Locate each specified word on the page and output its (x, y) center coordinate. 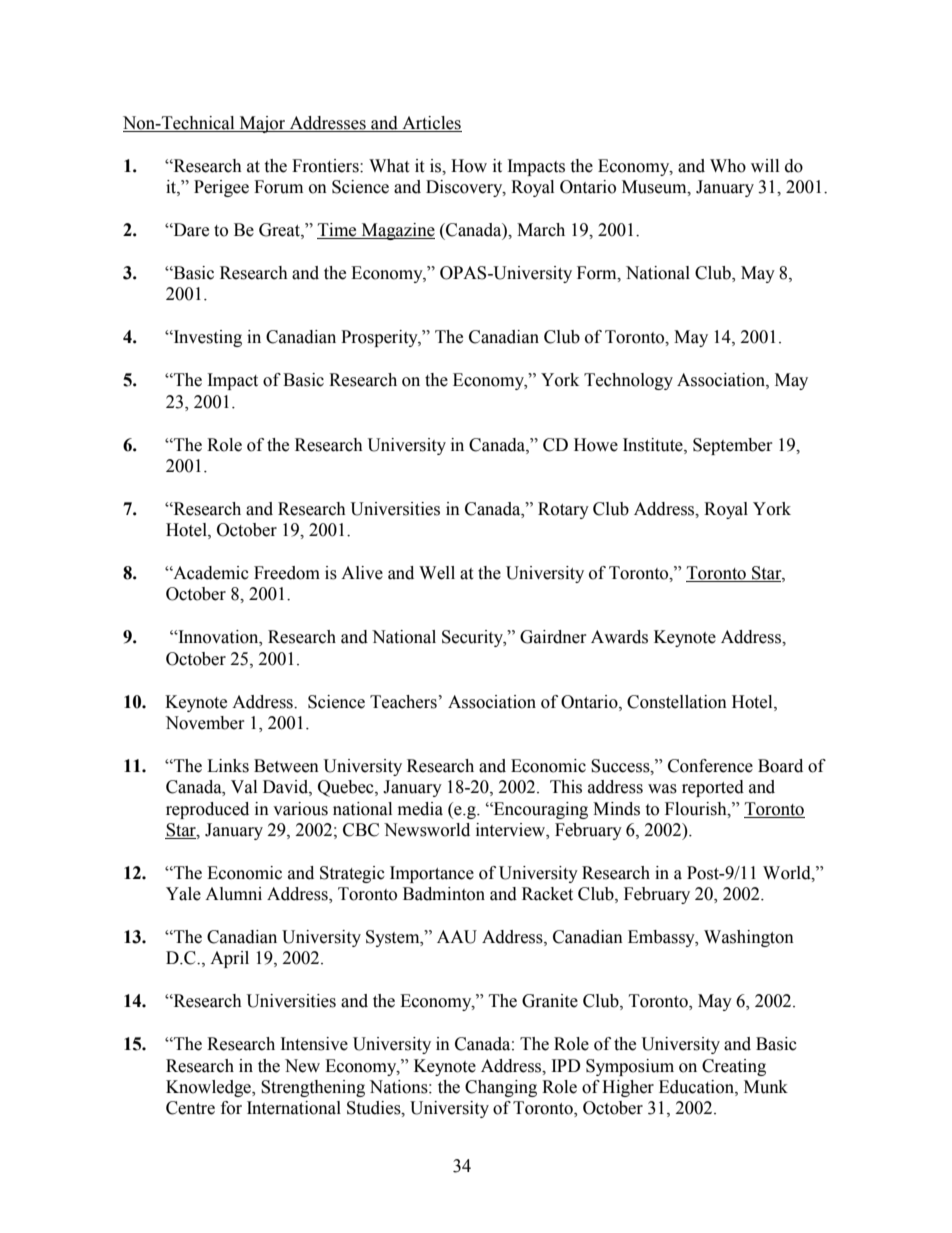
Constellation (677, 702)
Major (262, 124)
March (541, 230)
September (733, 446)
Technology (628, 381)
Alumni (233, 894)
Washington (749, 938)
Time (338, 231)
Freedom (287, 573)
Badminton (444, 894)
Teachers (403, 702)
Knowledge (210, 1088)
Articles (431, 124)
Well (437, 573)
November (205, 723)
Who (728, 166)
